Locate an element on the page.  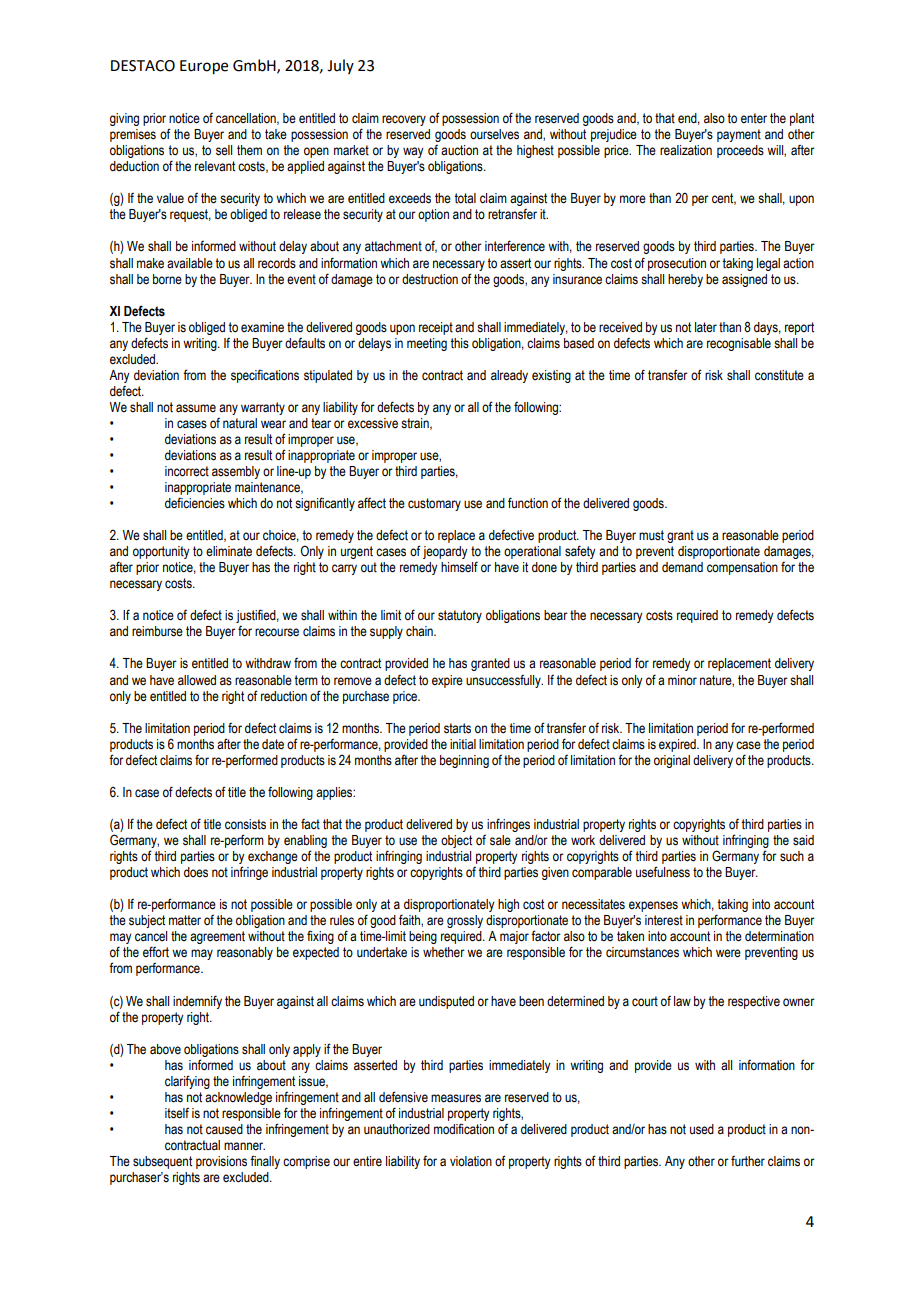
itself is located at coordinates (177, 1113).
